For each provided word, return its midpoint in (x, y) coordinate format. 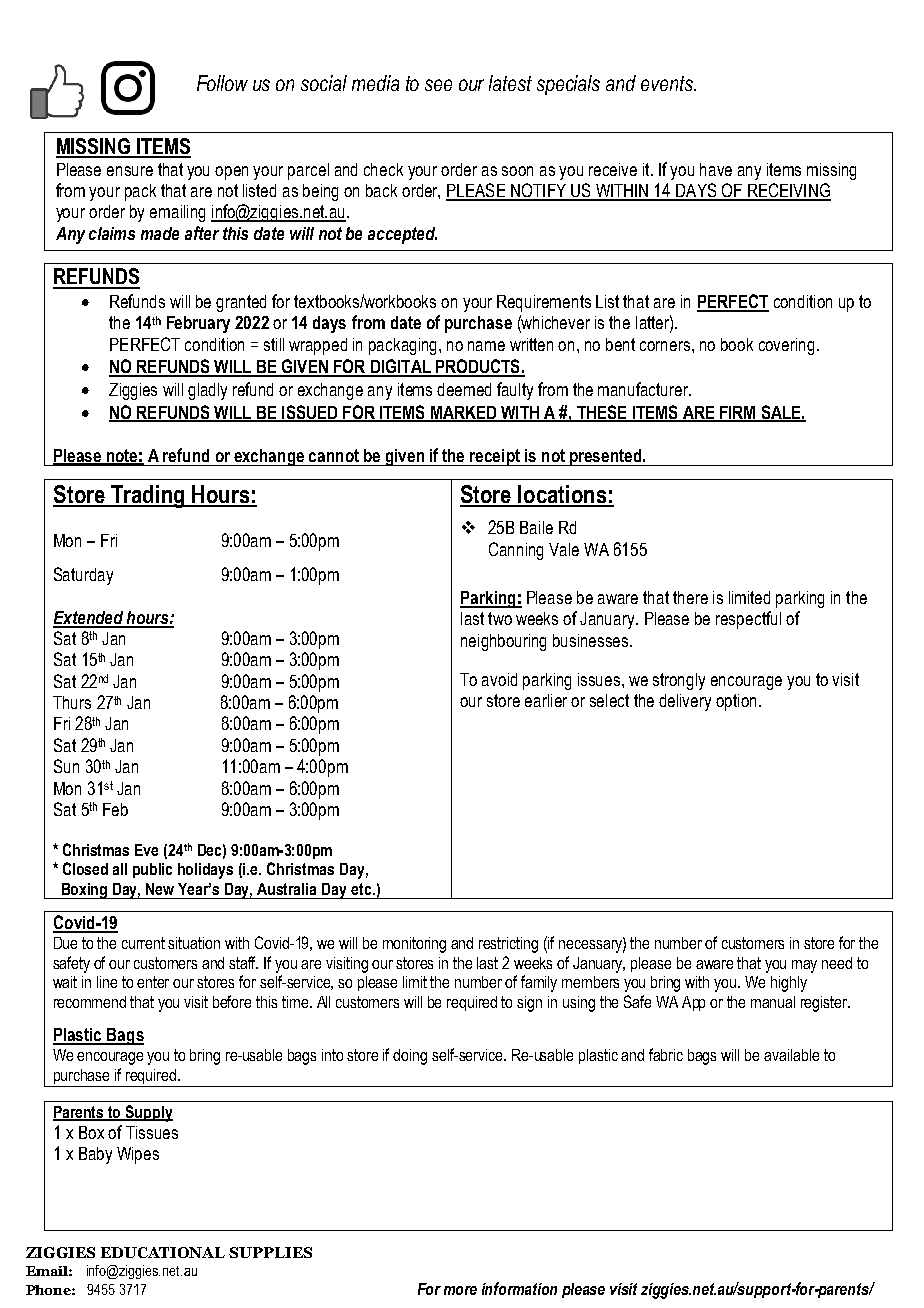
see (438, 85)
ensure (130, 171)
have (716, 169)
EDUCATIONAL (163, 1252)
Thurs (72, 702)
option (736, 702)
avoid (499, 679)
